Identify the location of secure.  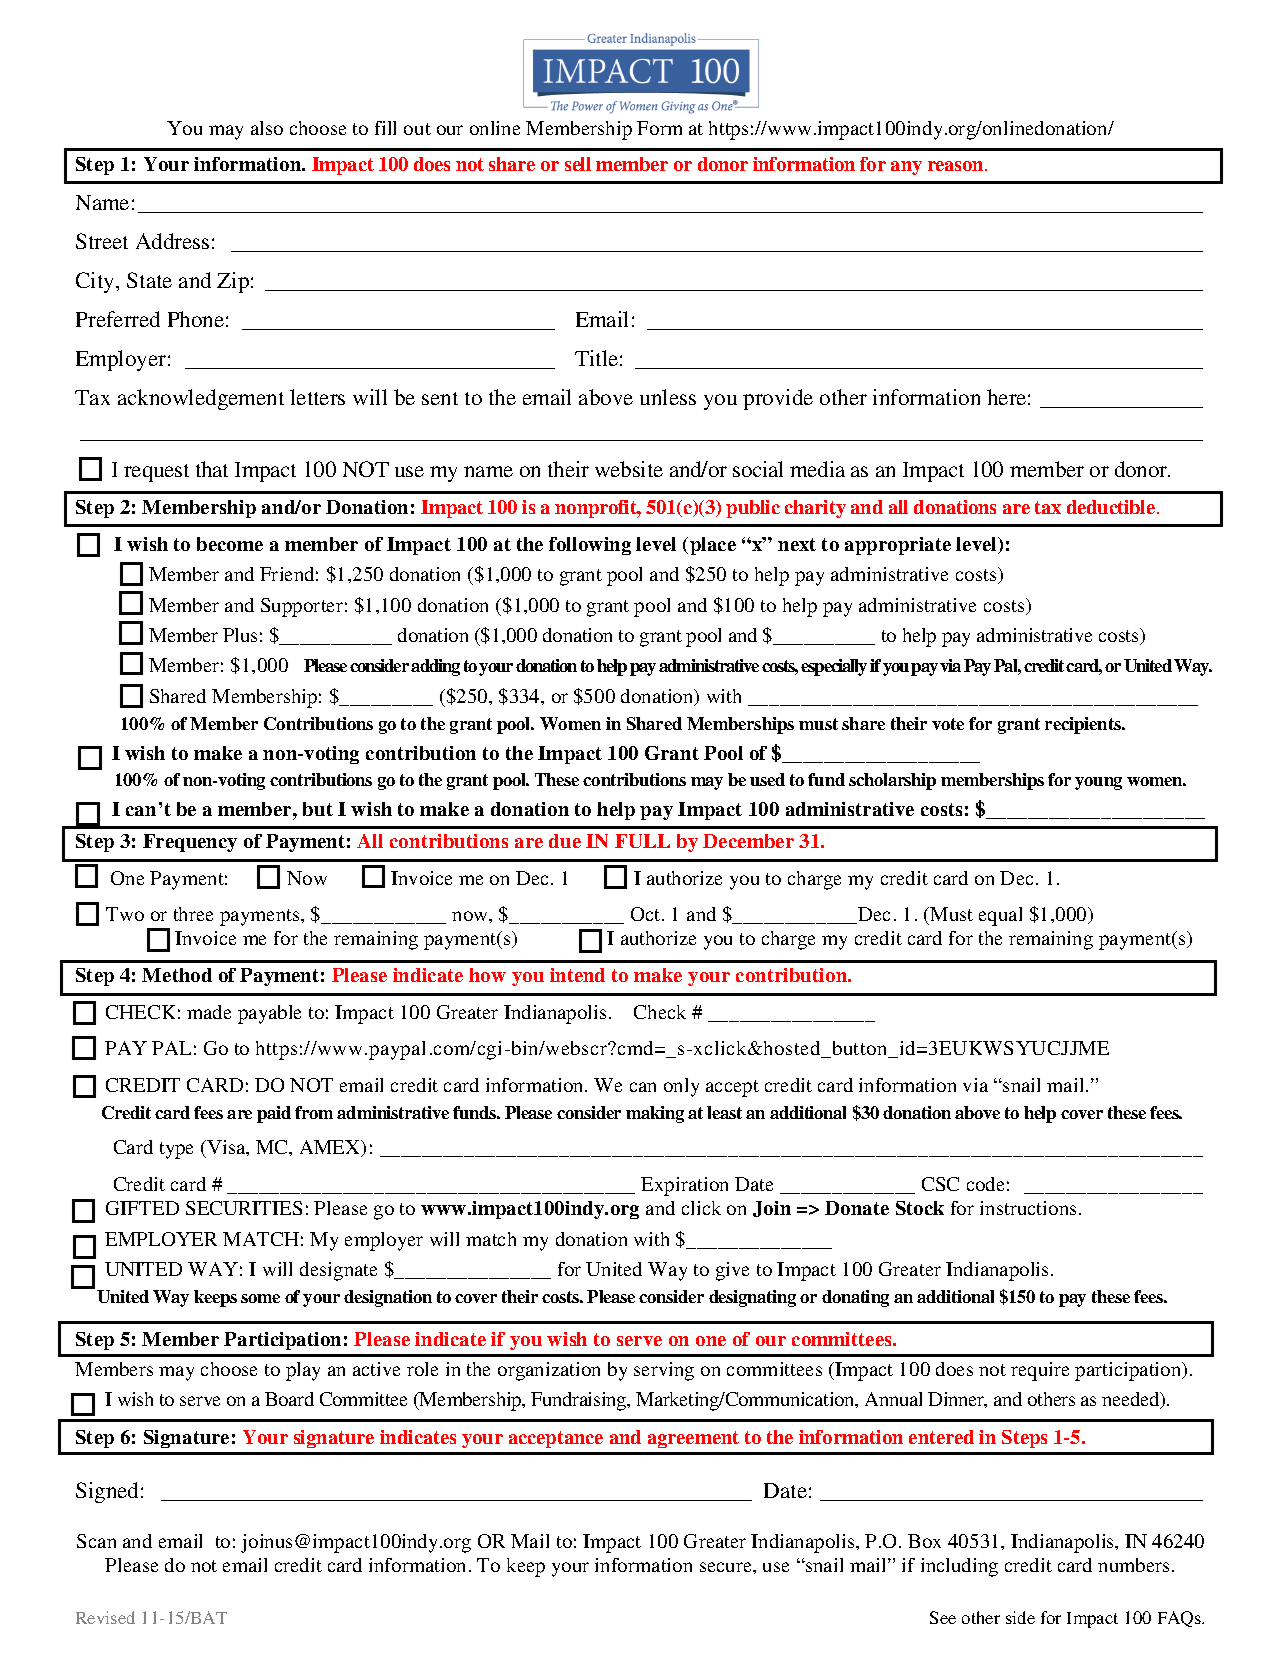
(727, 1567).
